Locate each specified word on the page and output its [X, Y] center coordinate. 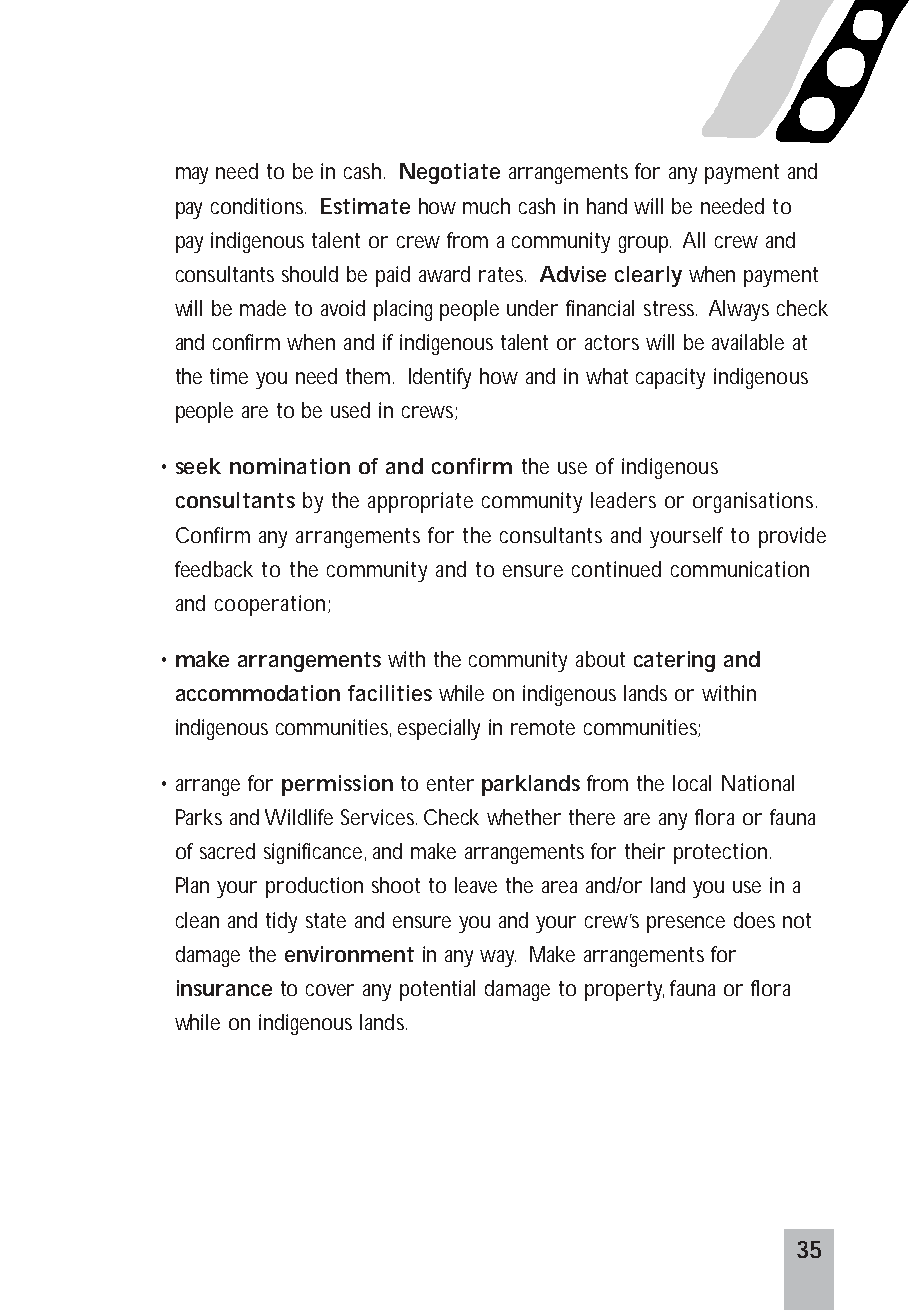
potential [437, 990]
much [486, 206]
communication [740, 569]
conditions [258, 206]
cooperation [272, 605]
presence [686, 924]
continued [616, 569]
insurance [224, 988]
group [645, 244]
